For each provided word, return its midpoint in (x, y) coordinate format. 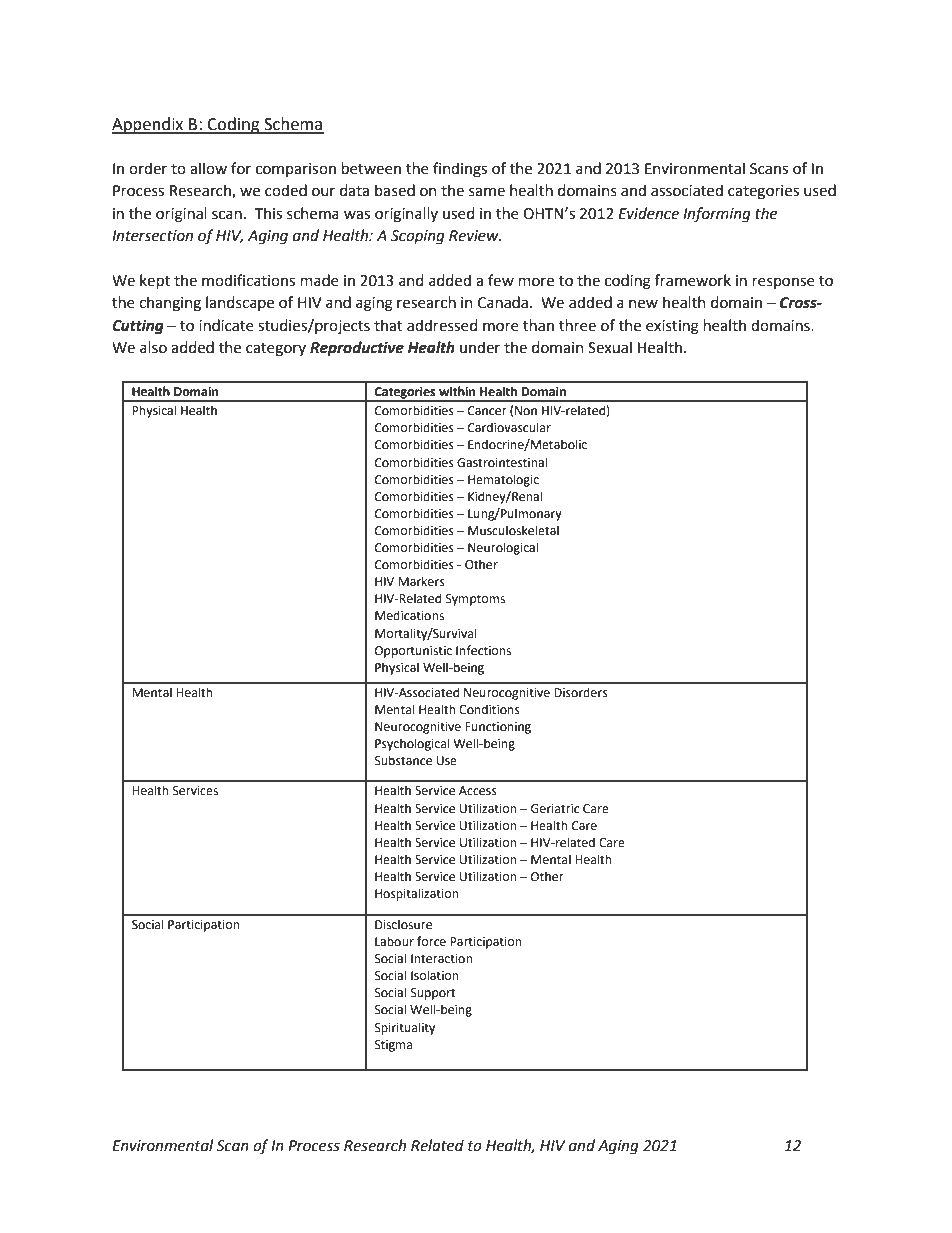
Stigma (393, 1046)
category (276, 350)
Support (433, 994)
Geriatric (555, 809)
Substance (403, 760)
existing (672, 327)
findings (460, 170)
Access (478, 791)
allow (208, 168)
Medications (409, 615)
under (480, 347)
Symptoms (475, 600)
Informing (717, 215)
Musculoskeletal (513, 530)
